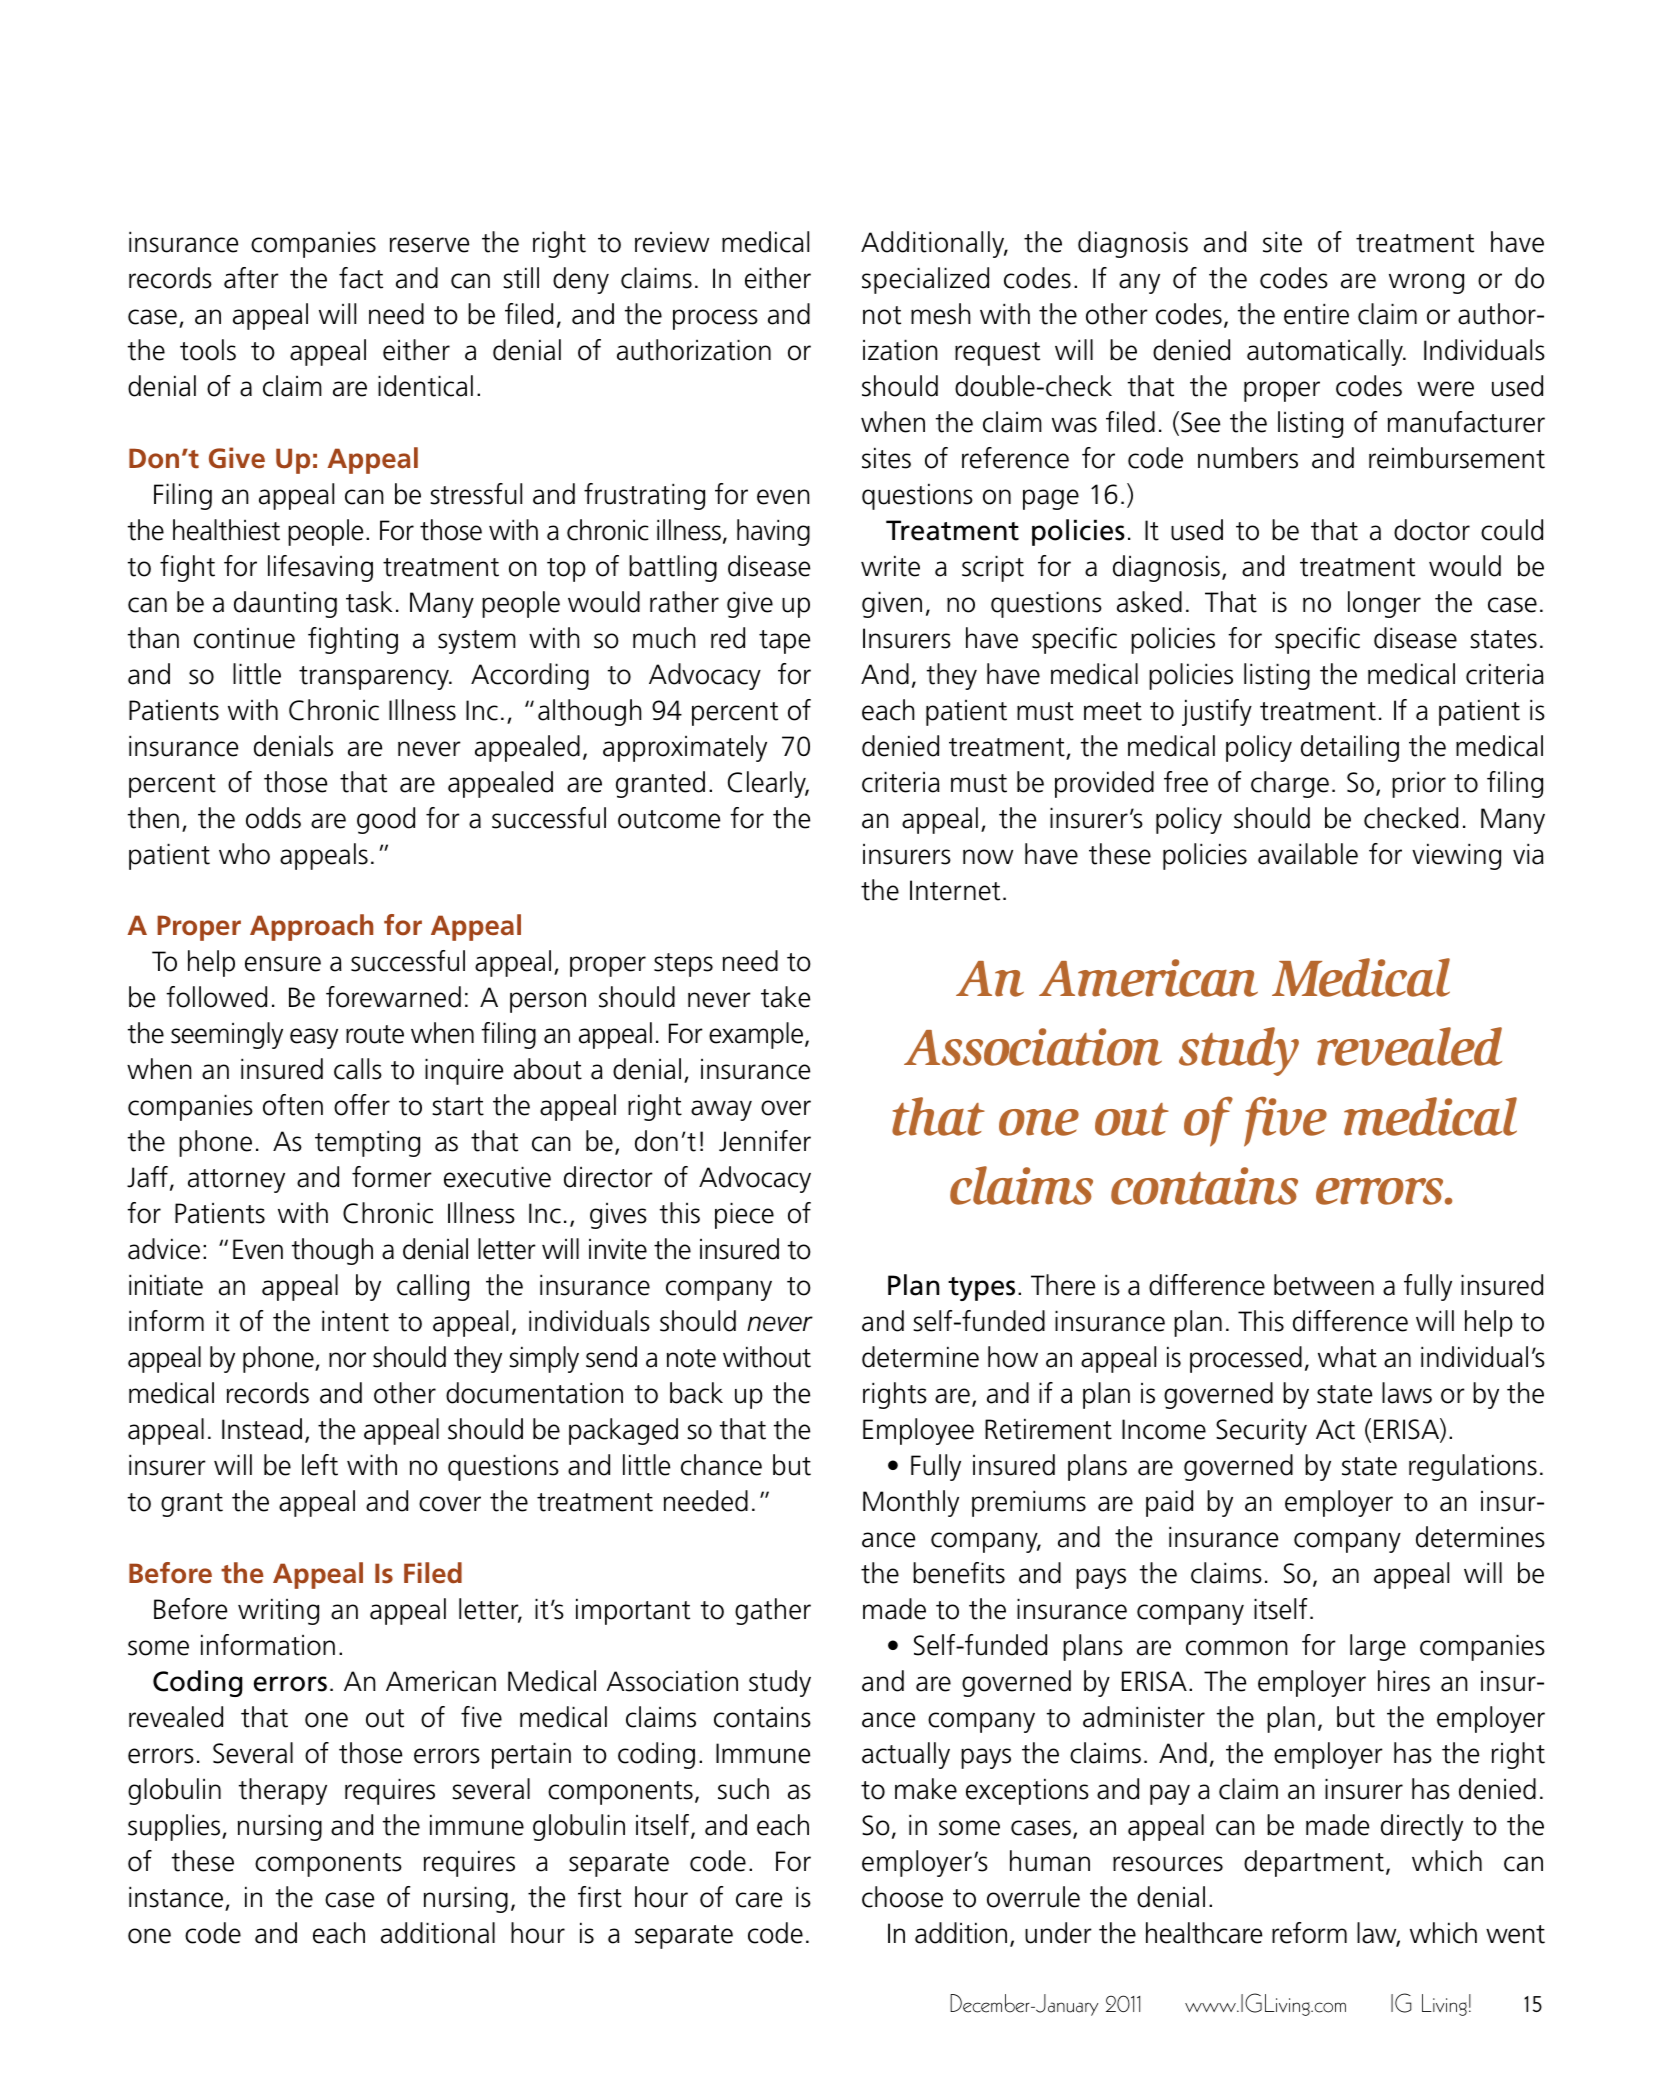  Describe the element at coordinates (1316, 314) in the document. I see `entire` at that location.
